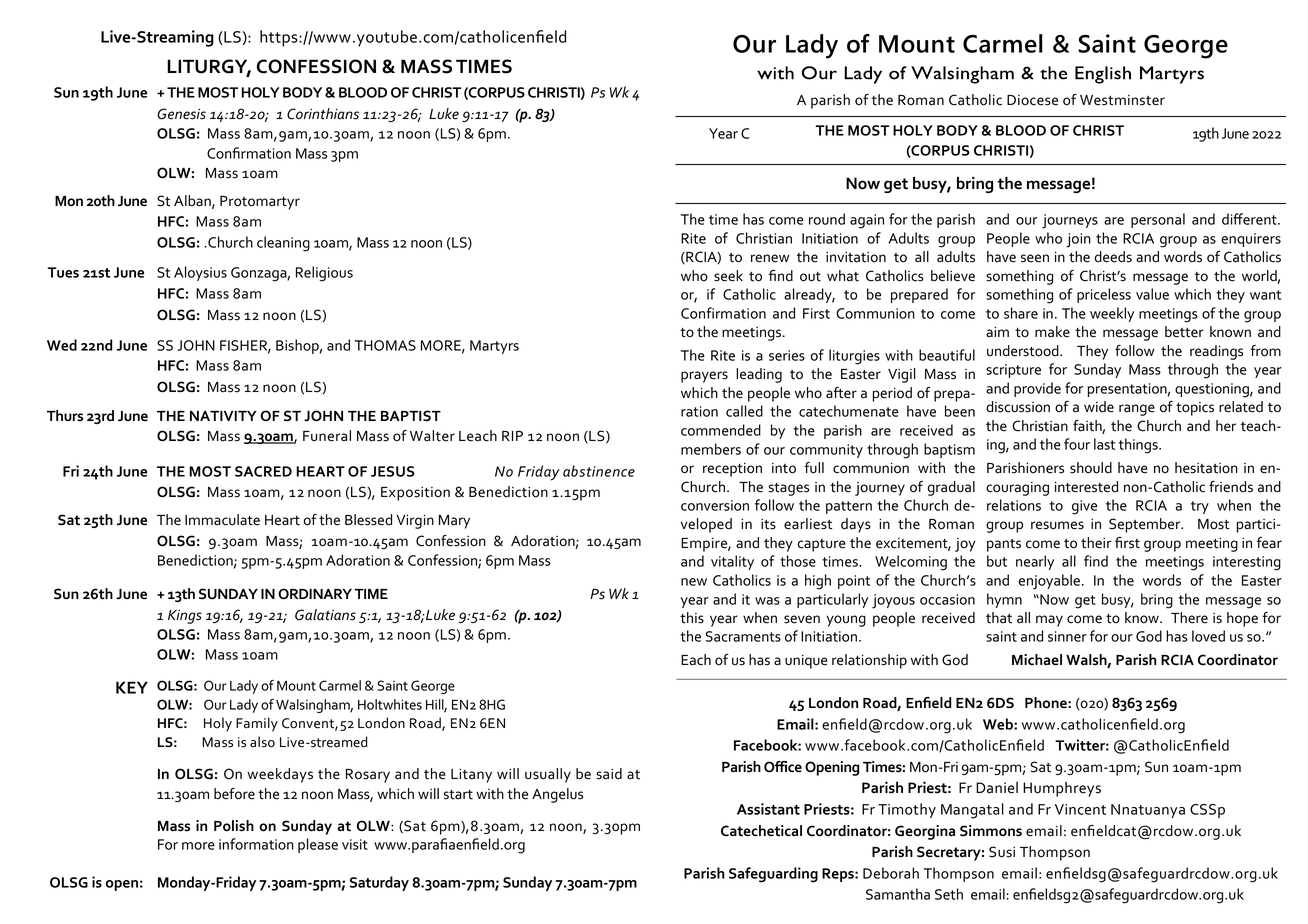 The image size is (1308, 924). Describe the element at coordinates (185, 617) in the screenshot. I see `Kings` at that location.
